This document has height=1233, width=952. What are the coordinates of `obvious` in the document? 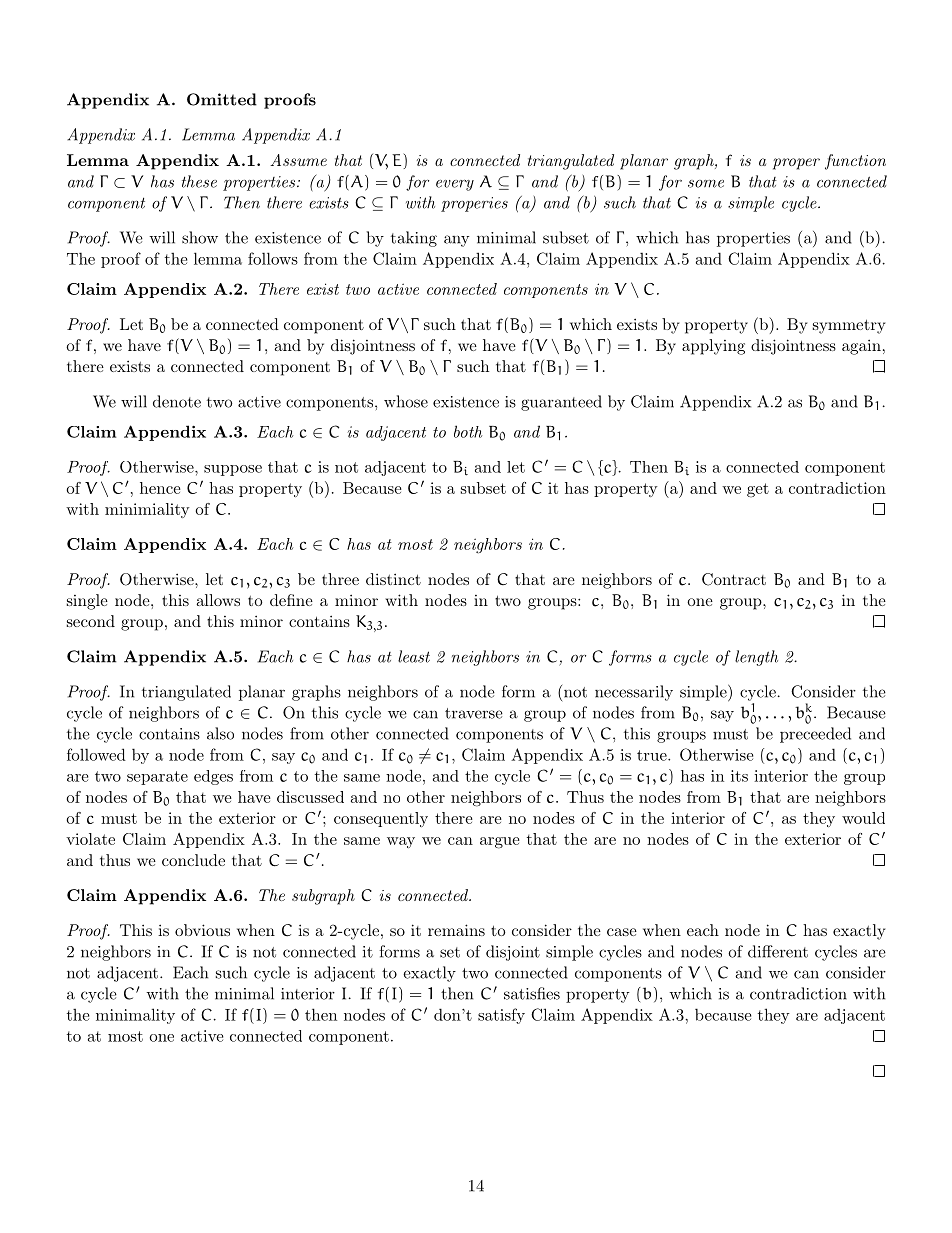 It's located at (202, 930).
